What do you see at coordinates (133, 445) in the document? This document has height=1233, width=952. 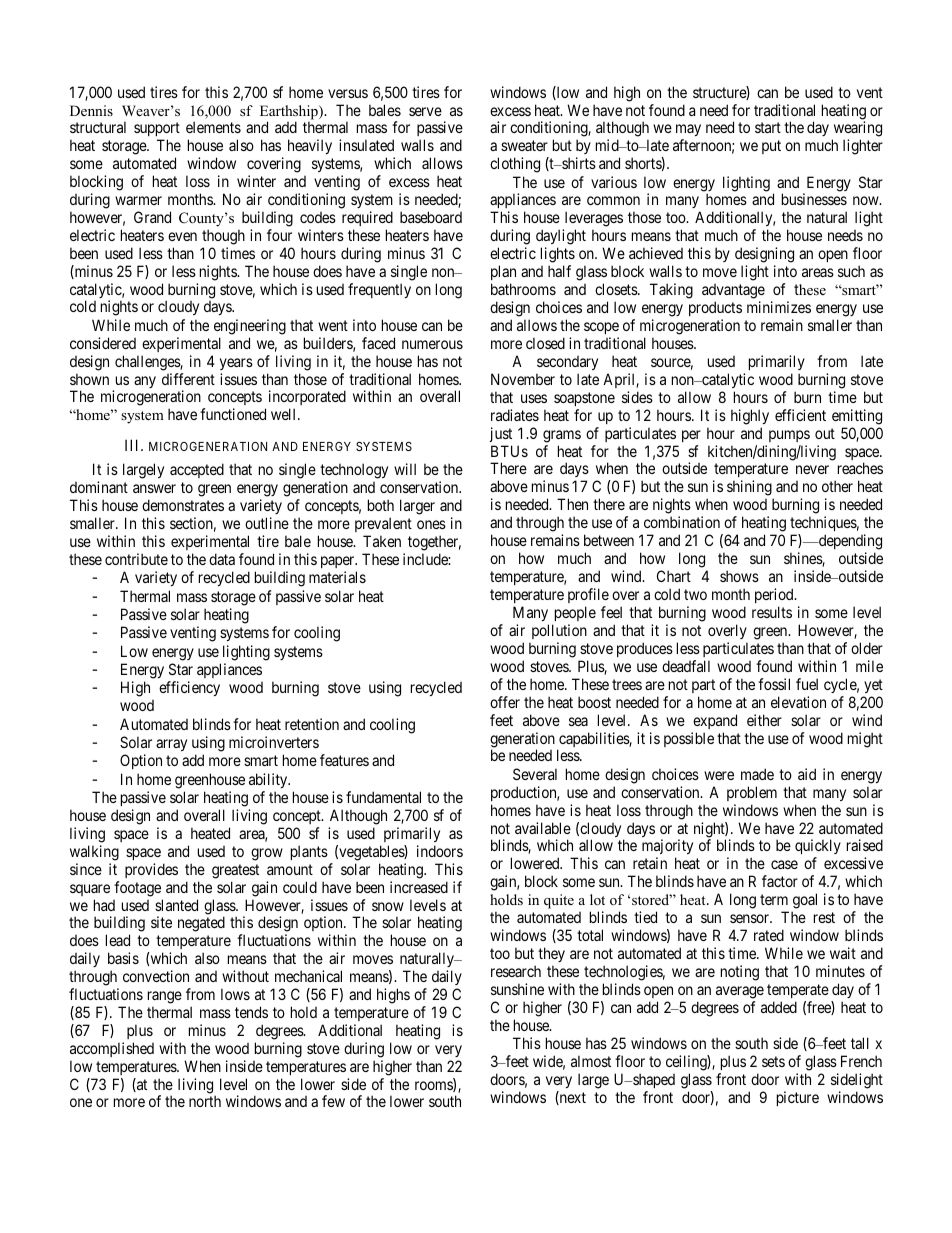 I see `III` at bounding box center [133, 445].
